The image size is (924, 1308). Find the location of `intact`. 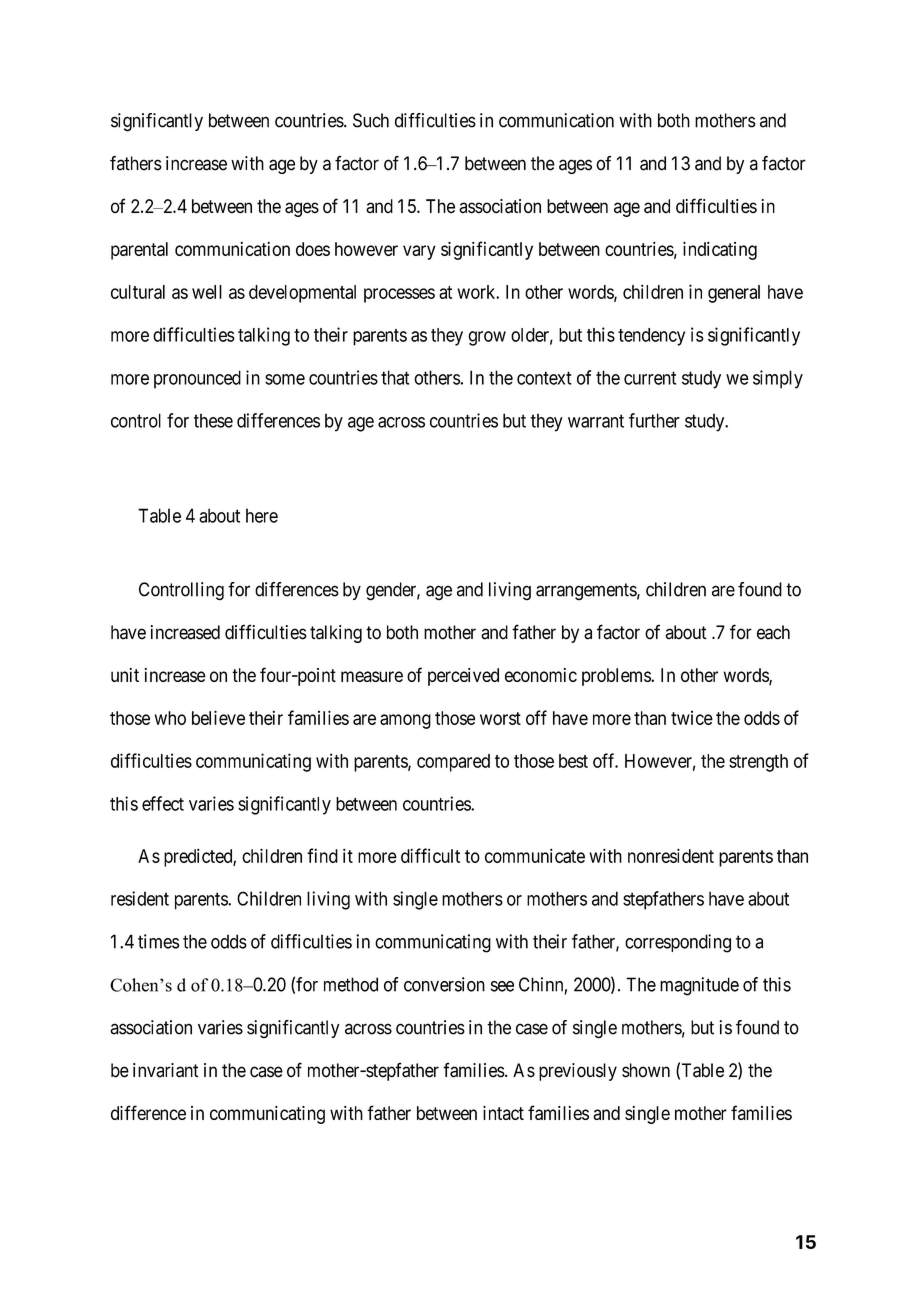

intact is located at coordinates (503, 1113).
